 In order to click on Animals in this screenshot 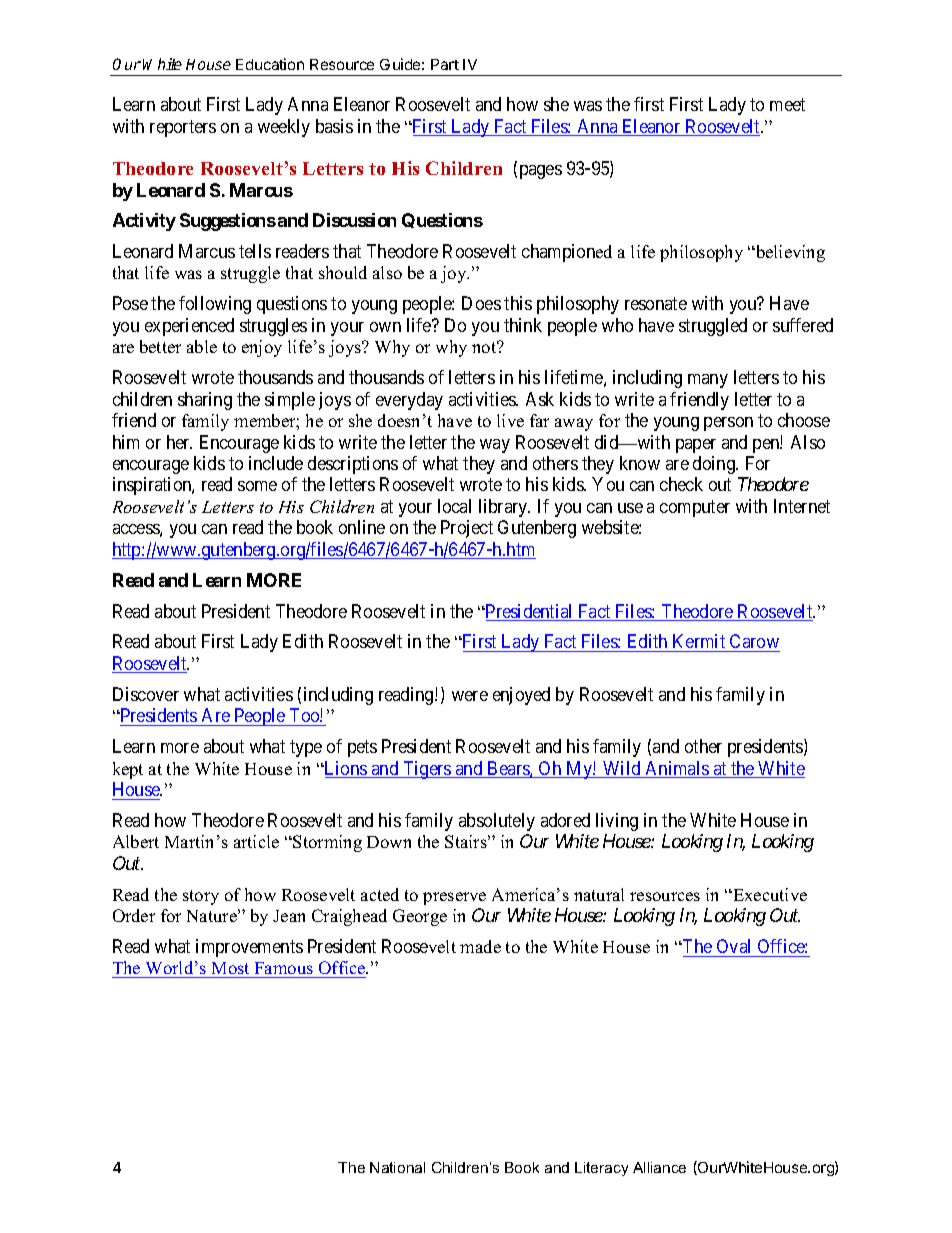, I will do `click(676, 769)`.
